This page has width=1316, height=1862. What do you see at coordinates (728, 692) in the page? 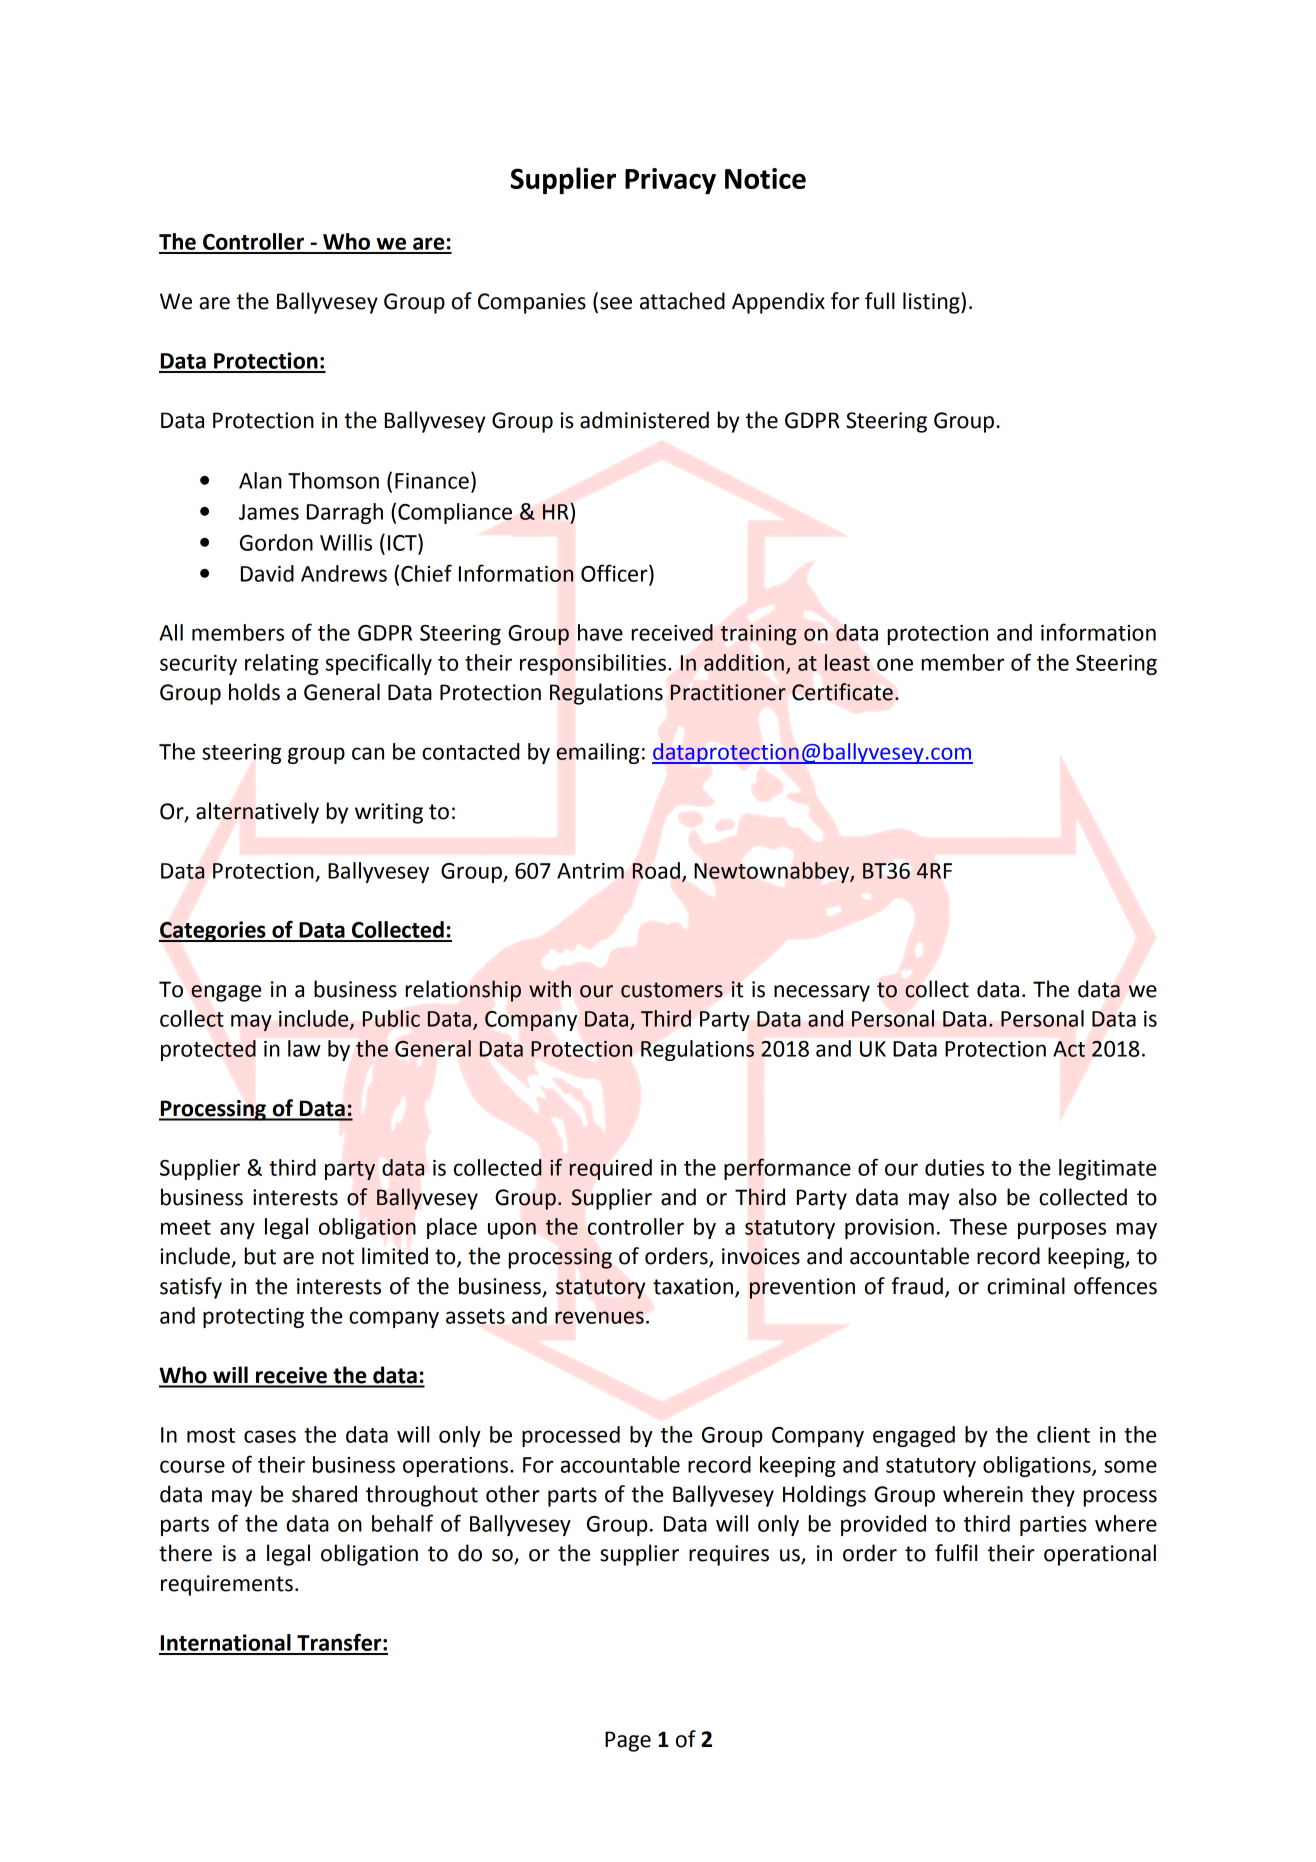
I see `Practitioner` at bounding box center [728, 692].
